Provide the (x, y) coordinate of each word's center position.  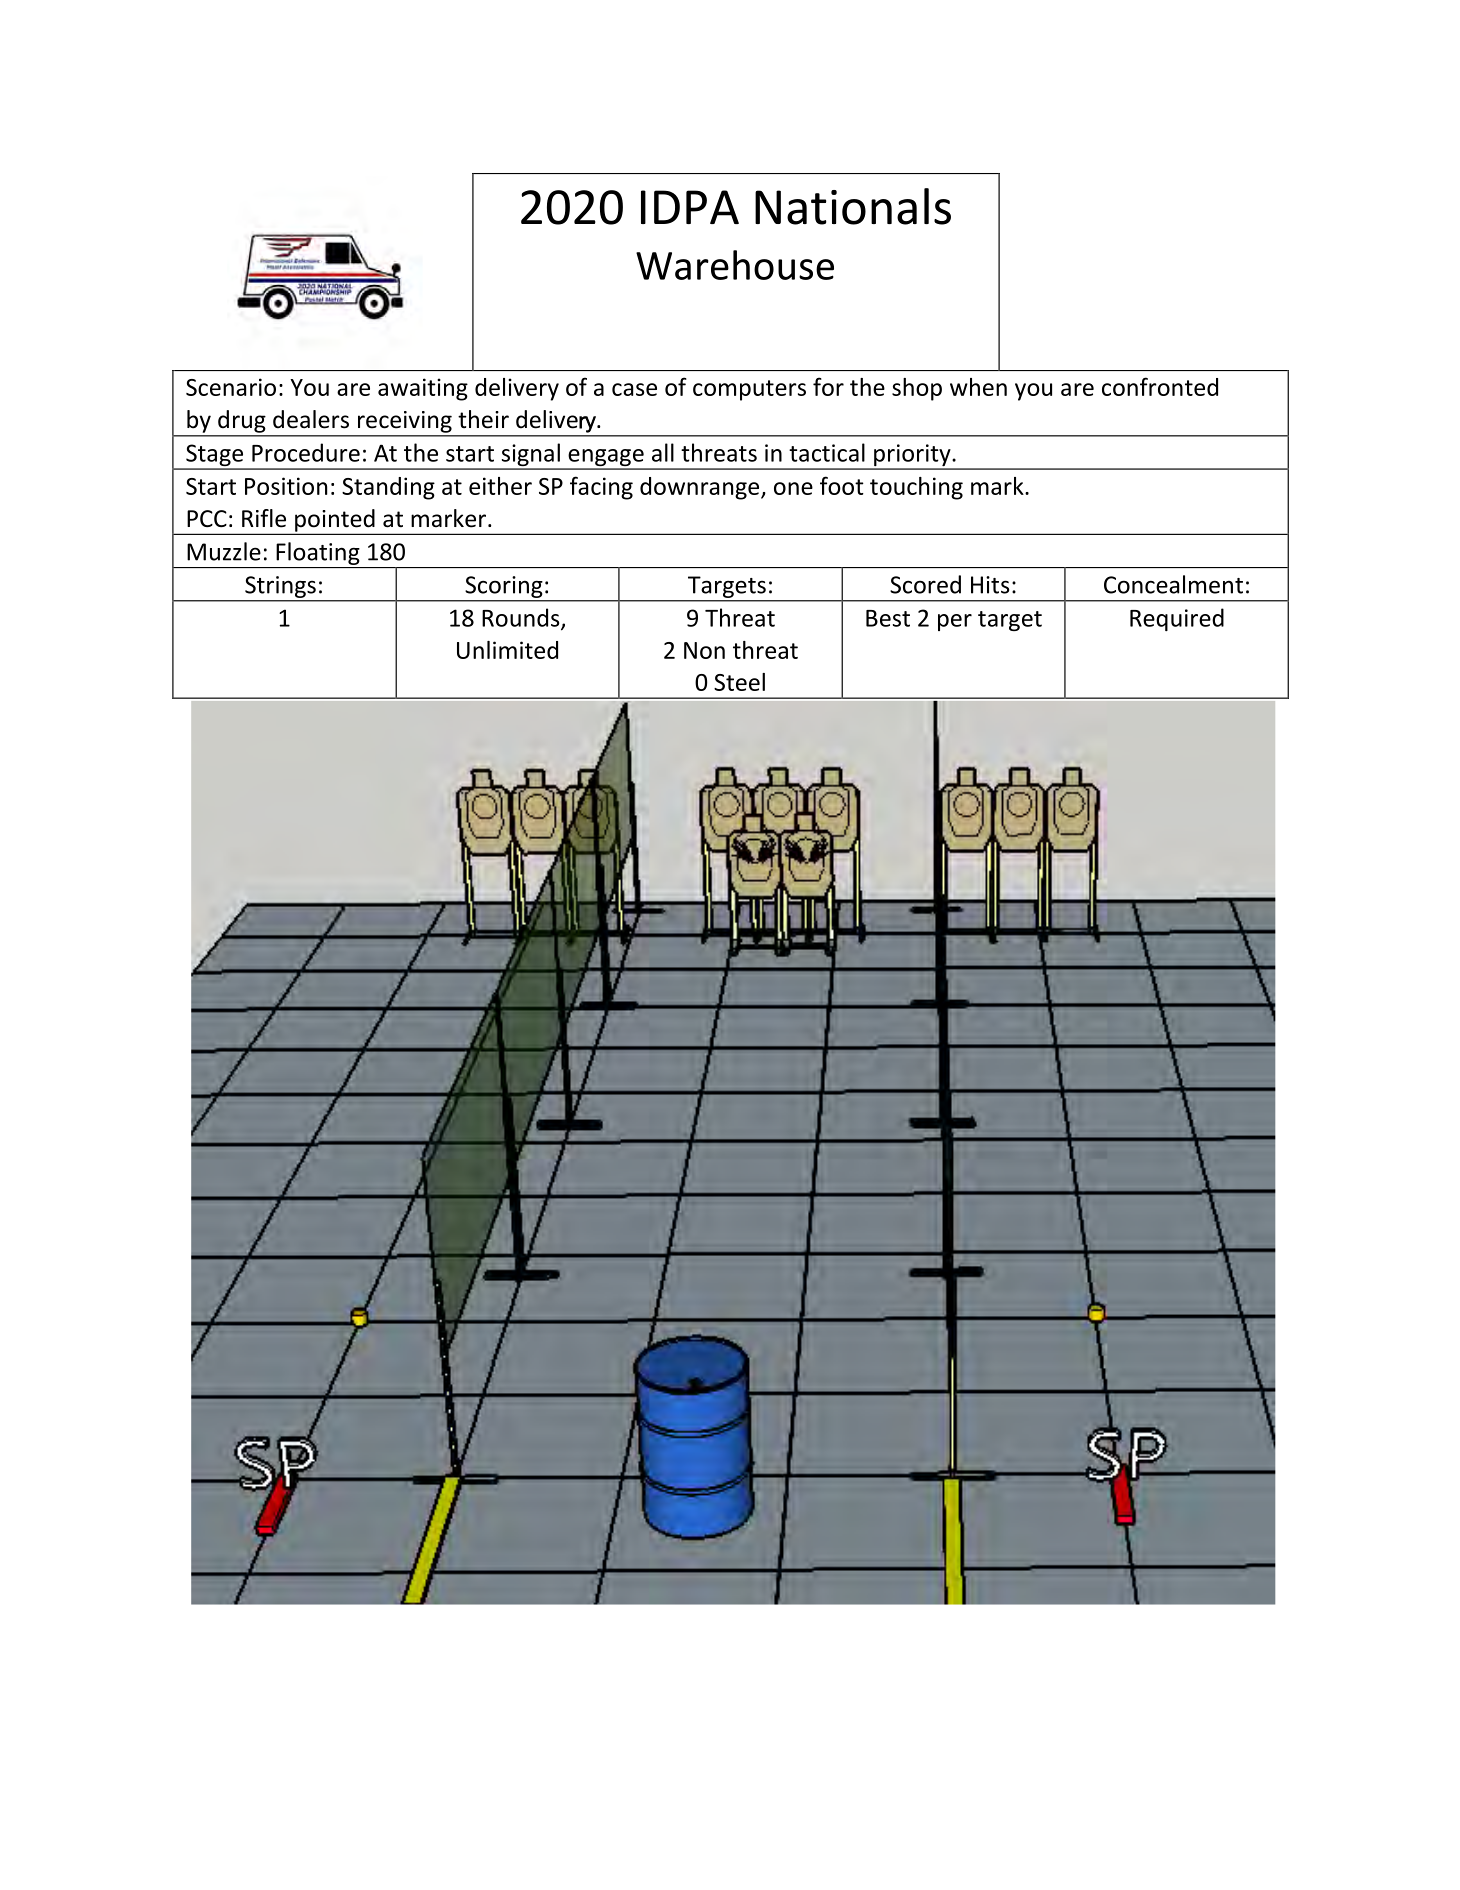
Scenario (231, 387)
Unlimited (507, 650)
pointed (335, 521)
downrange (701, 488)
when (978, 387)
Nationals (853, 206)
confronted (1160, 386)
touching (916, 488)
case (634, 389)
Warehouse (735, 265)
